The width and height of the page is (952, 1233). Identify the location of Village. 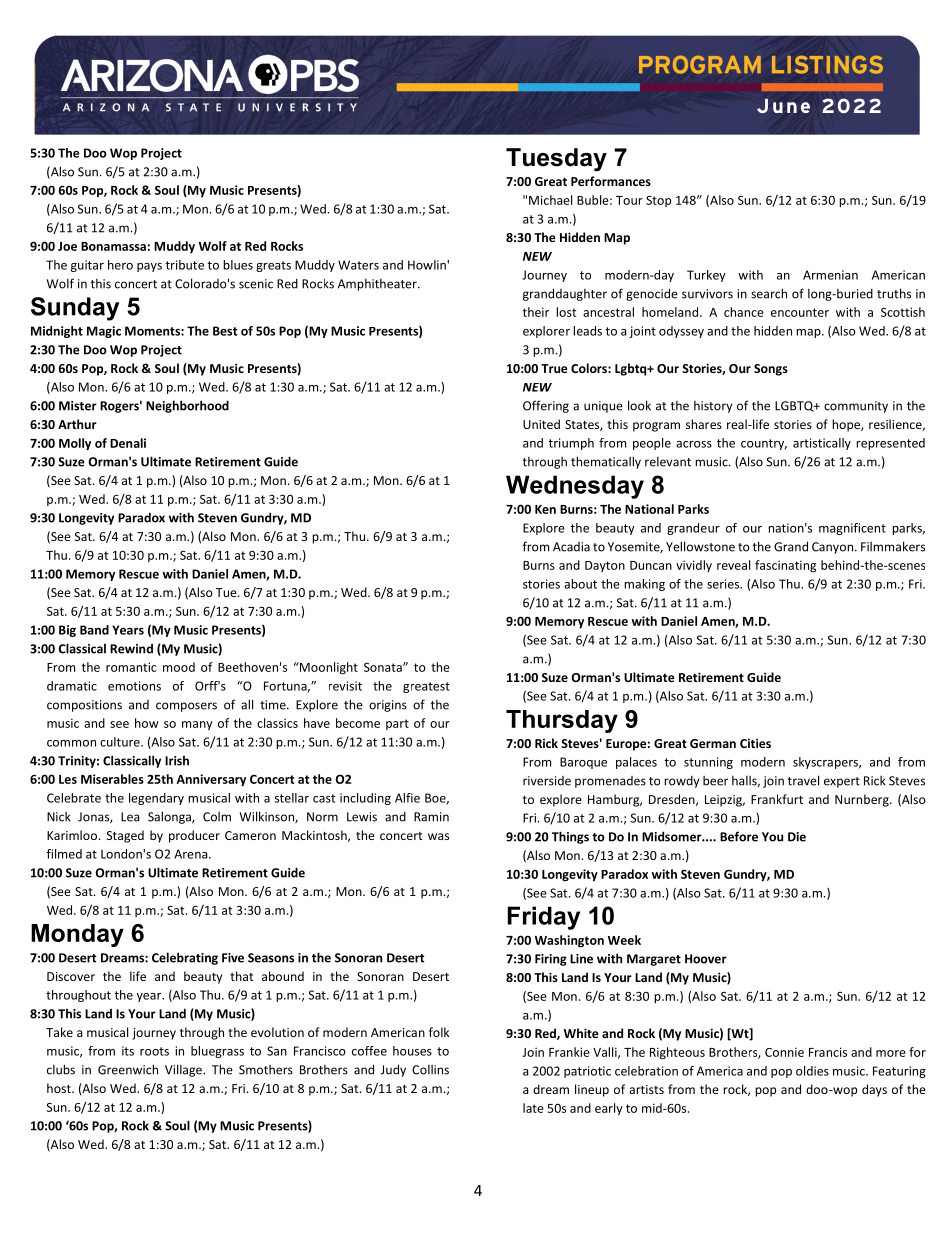
(184, 1070).
